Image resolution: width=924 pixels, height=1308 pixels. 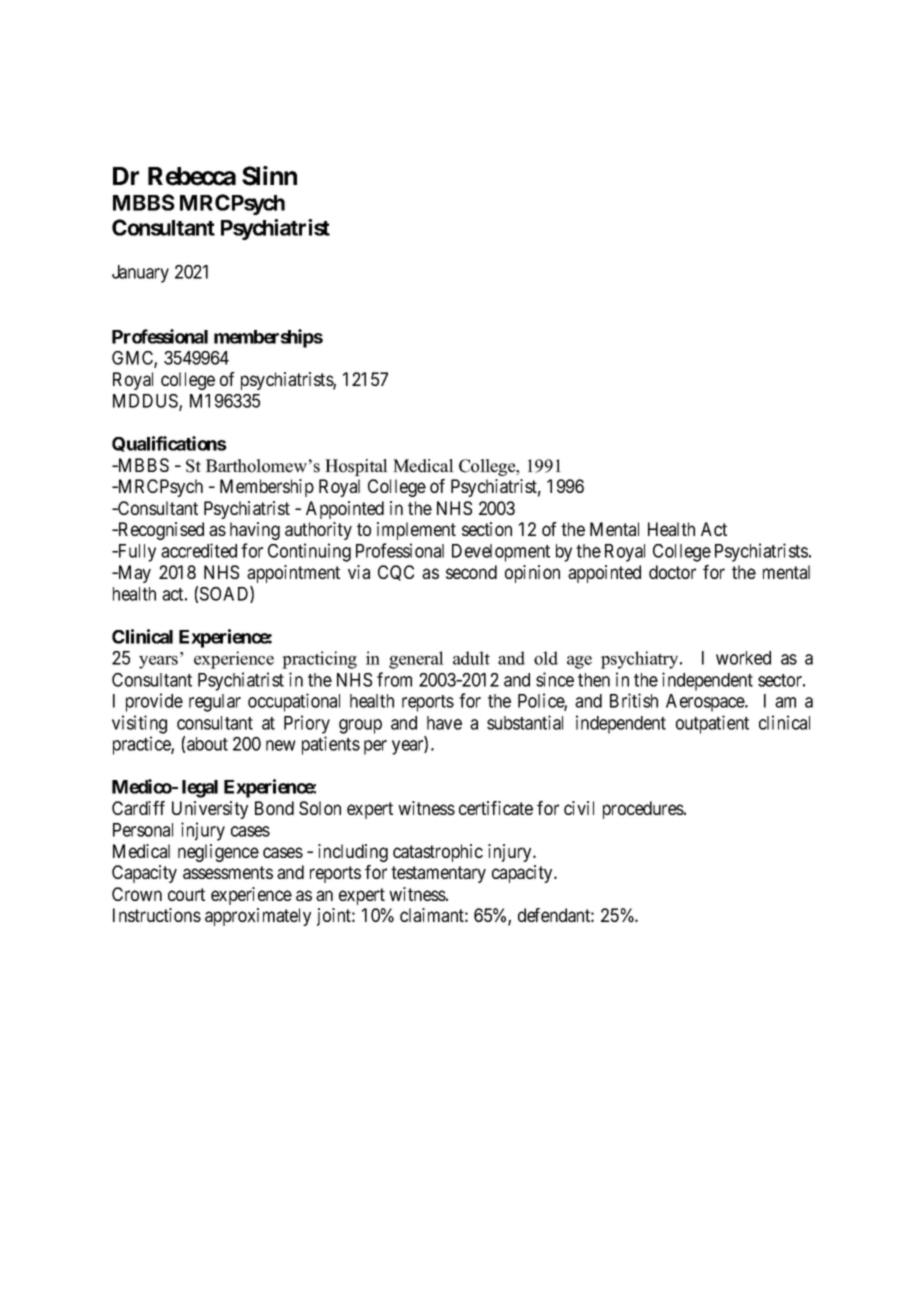 I want to click on Rebecca, so click(x=192, y=176).
